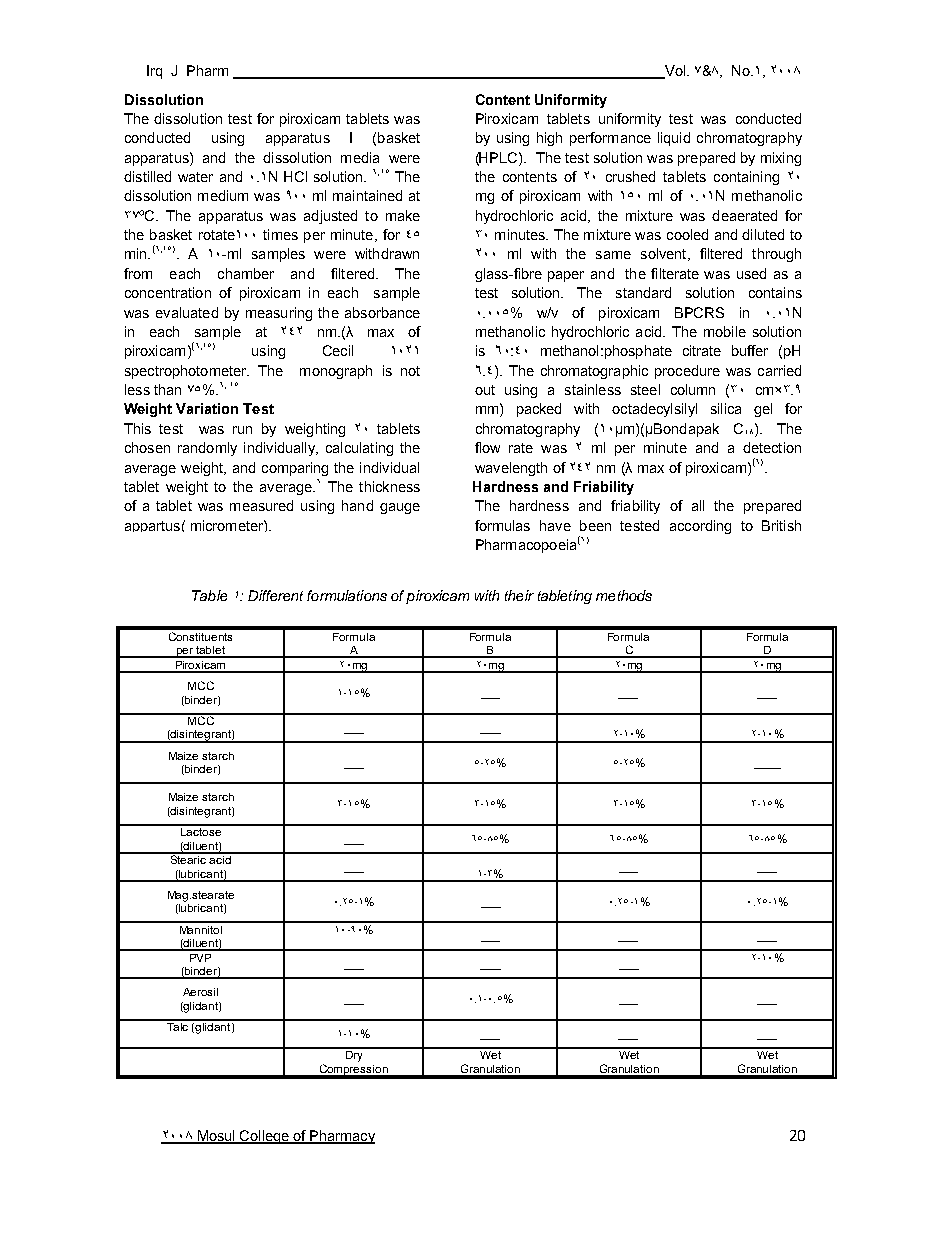  What do you see at coordinates (485, 390) in the page?
I see `out` at bounding box center [485, 390].
